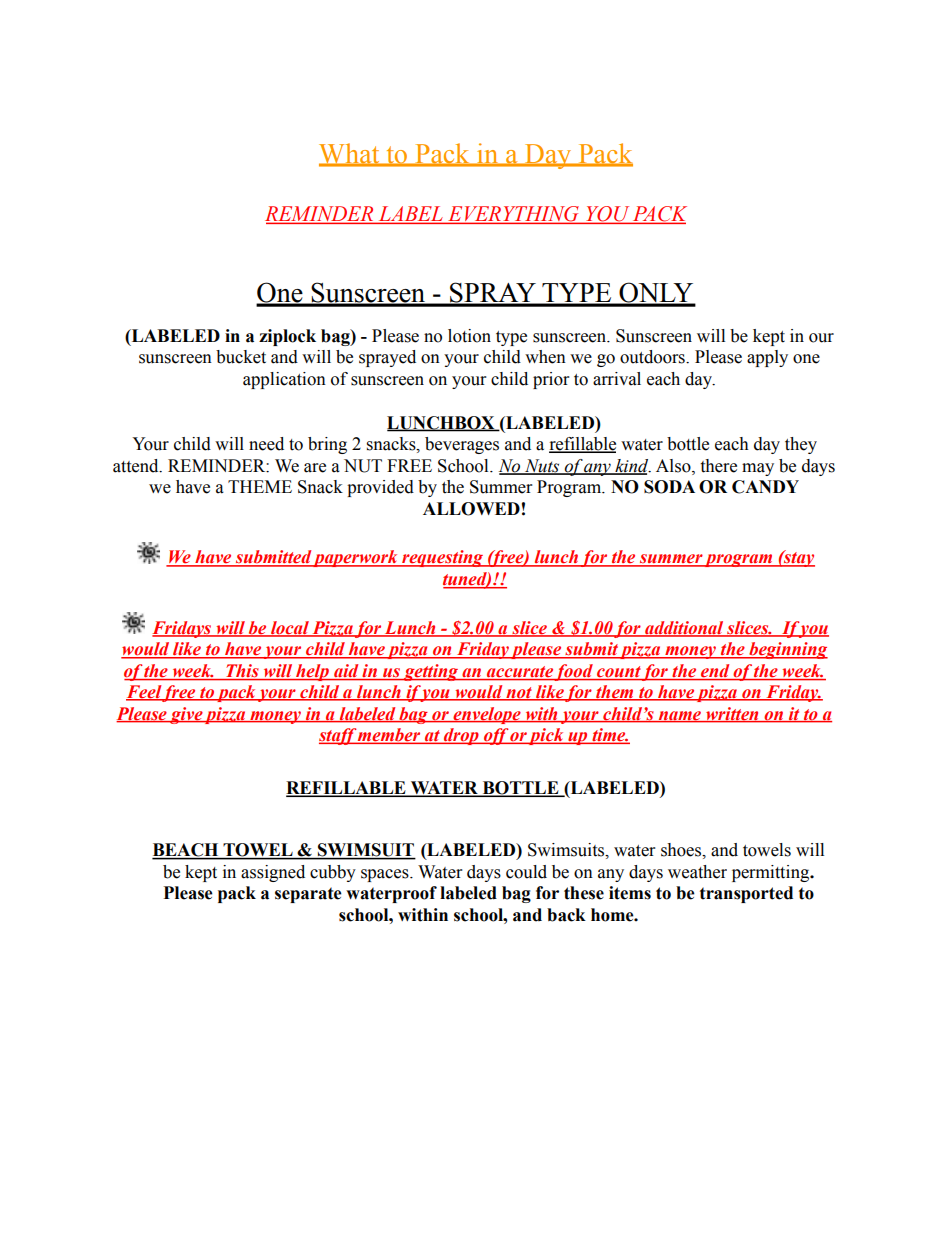  What do you see at coordinates (526, 872) in the document?
I see `could` at bounding box center [526, 872].
